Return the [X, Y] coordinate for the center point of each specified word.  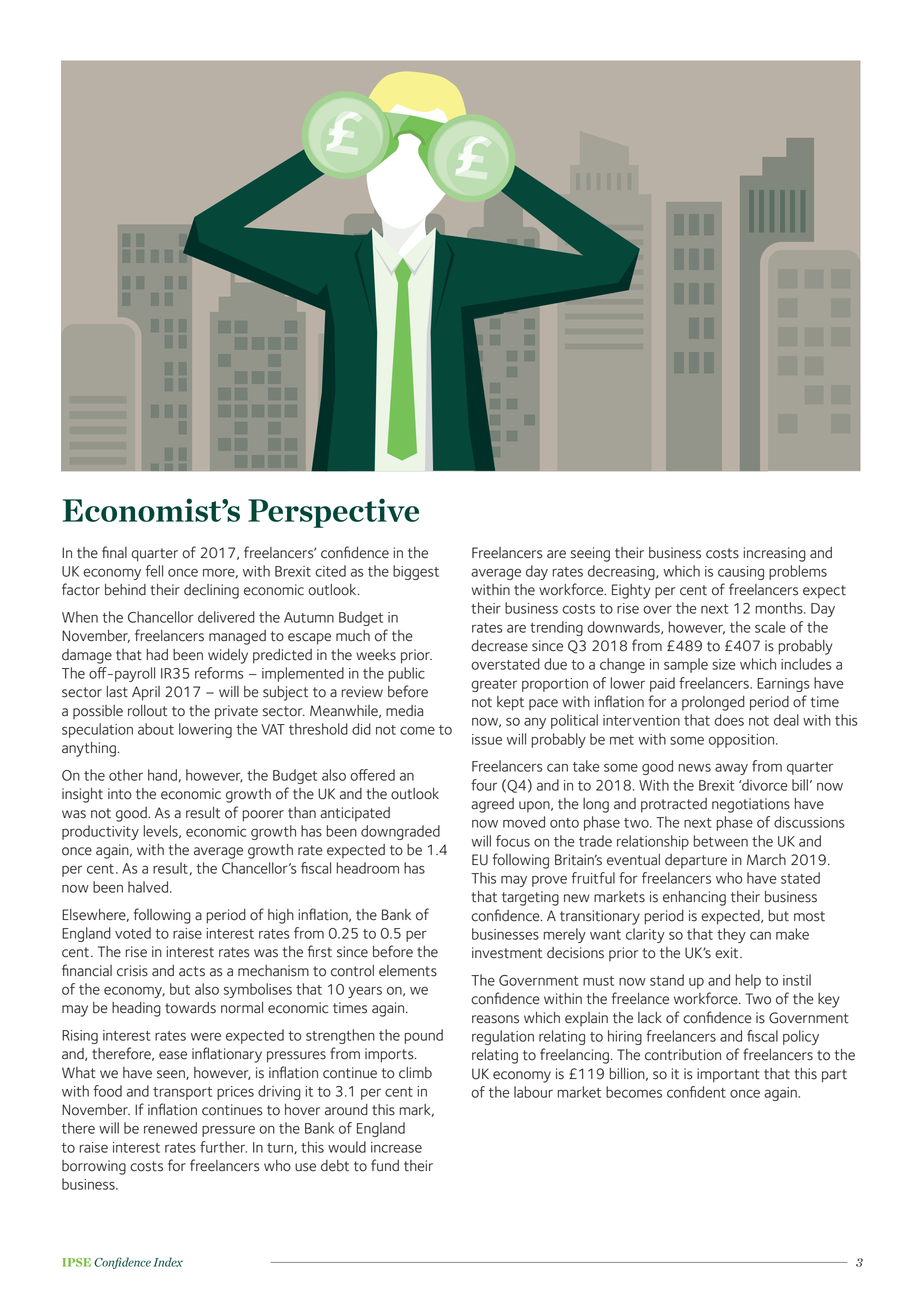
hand [162, 775]
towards [190, 1008]
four [484, 785]
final [114, 552]
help [748, 981]
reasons [495, 1019]
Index [168, 1262]
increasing [775, 554]
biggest [416, 572]
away [731, 769]
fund [385, 1165]
